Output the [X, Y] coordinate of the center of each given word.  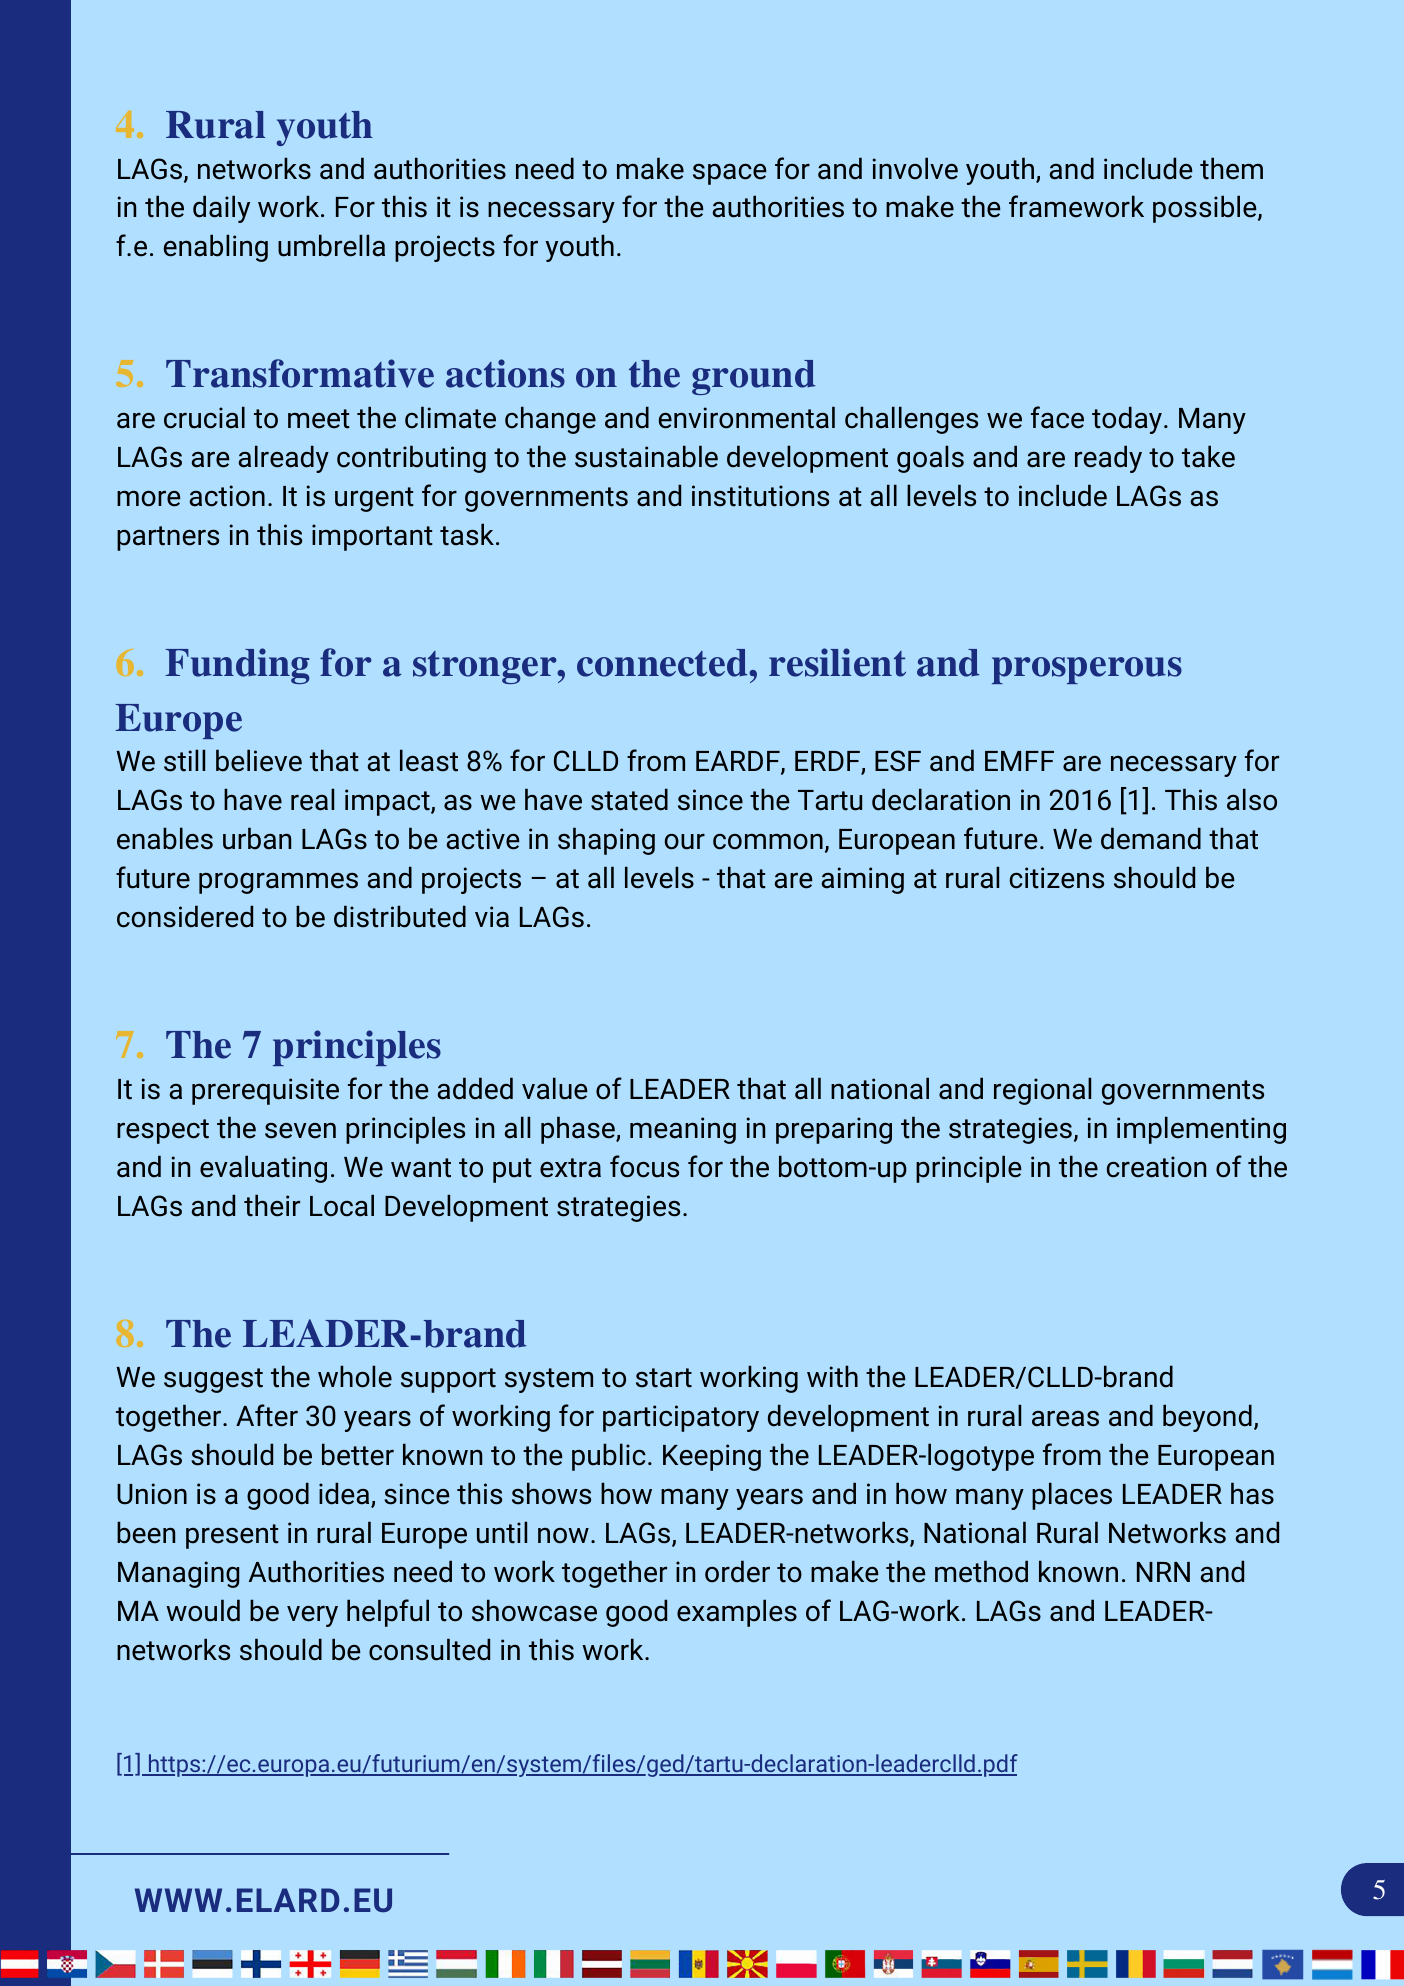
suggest [213, 1380]
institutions [760, 496]
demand [1151, 838]
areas [1065, 1419]
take [1208, 456]
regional [1042, 1091]
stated [629, 799]
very [312, 1616]
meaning [683, 1130]
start [664, 1378]
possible [1205, 209]
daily [221, 209]
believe [259, 760]
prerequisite [265, 1091]
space [730, 174]
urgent [374, 499]
